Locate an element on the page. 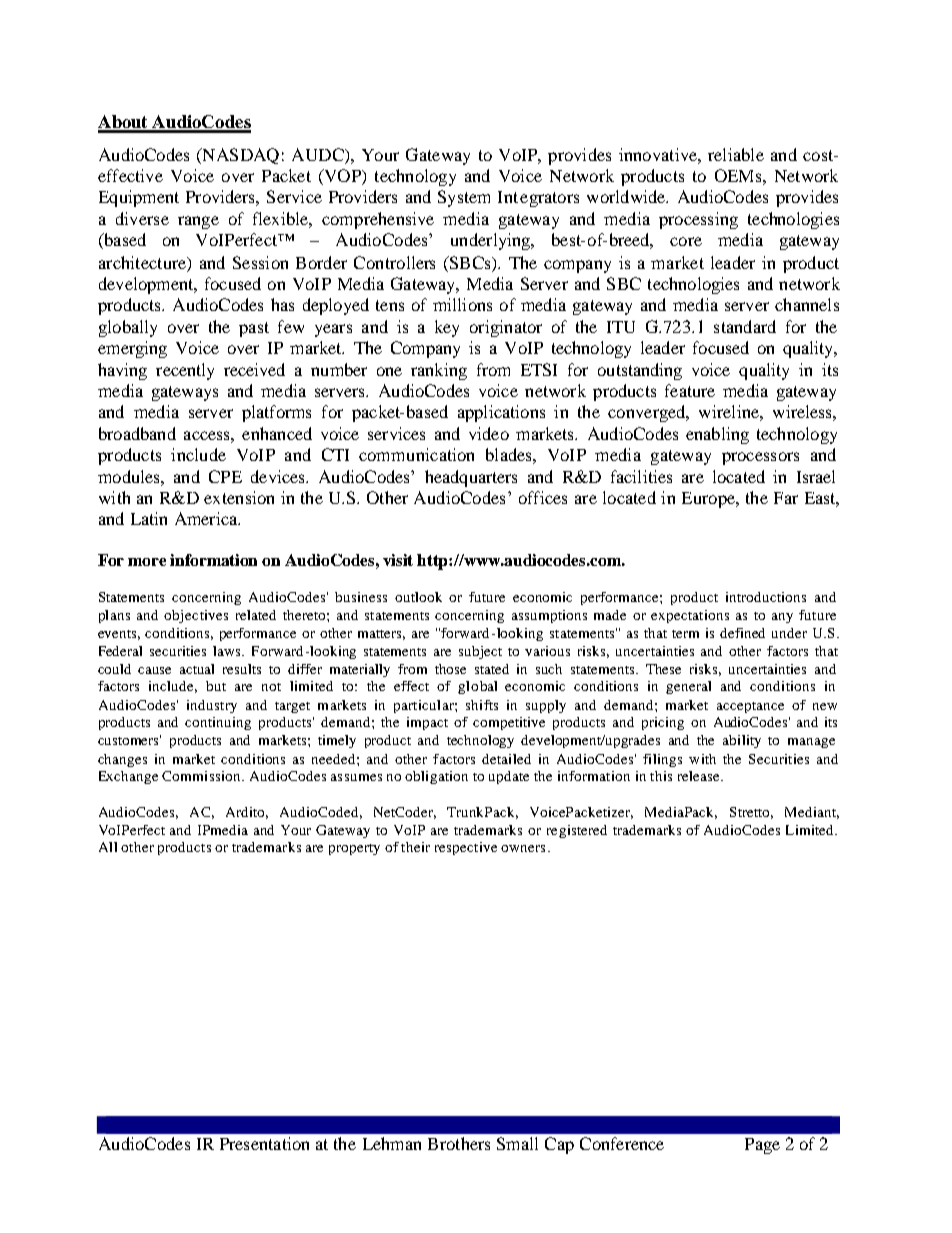 The image size is (952, 1233). Presentation is located at coordinates (264, 1143).
